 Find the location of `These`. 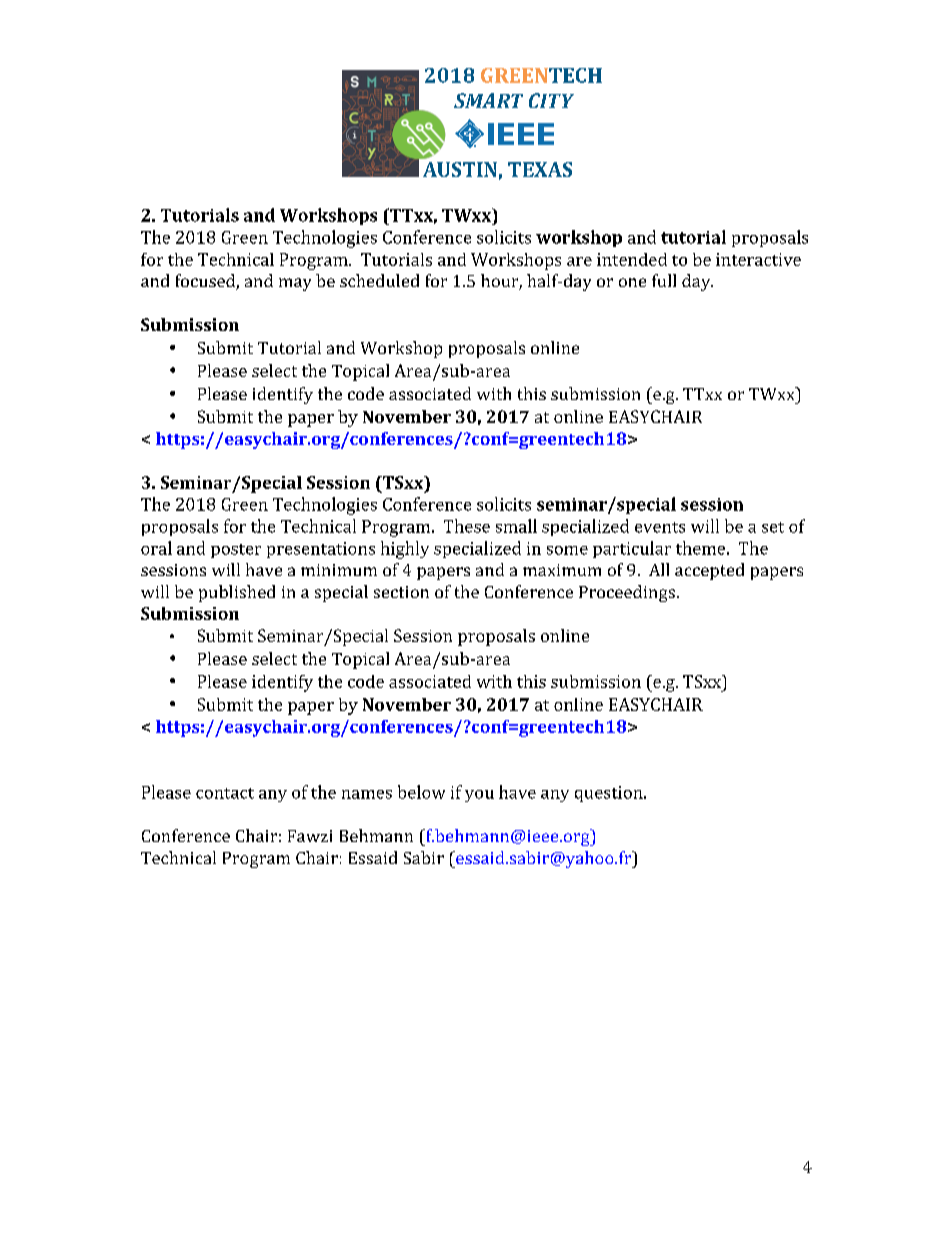

These is located at coordinates (467, 526).
